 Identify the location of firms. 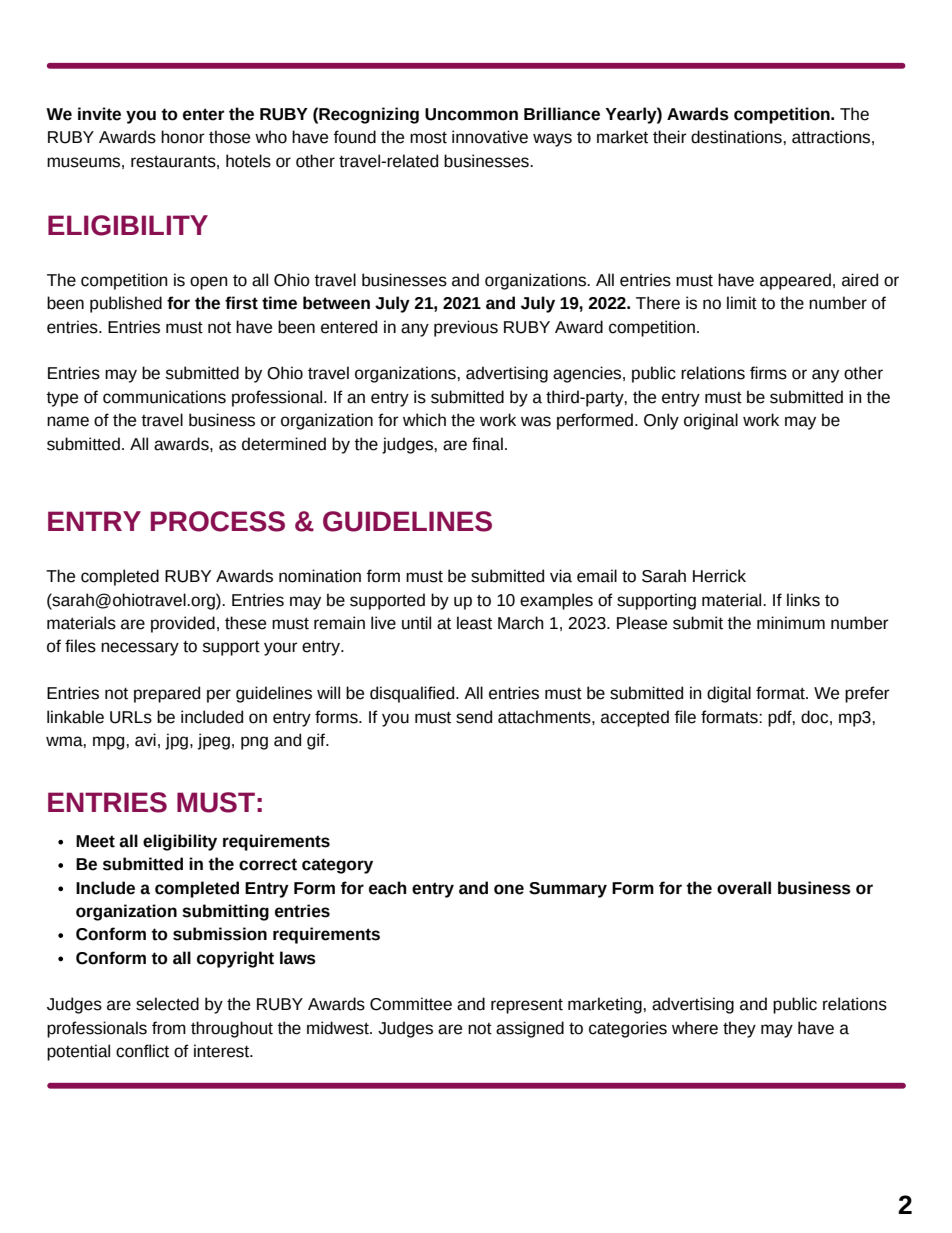
(768, 373).
